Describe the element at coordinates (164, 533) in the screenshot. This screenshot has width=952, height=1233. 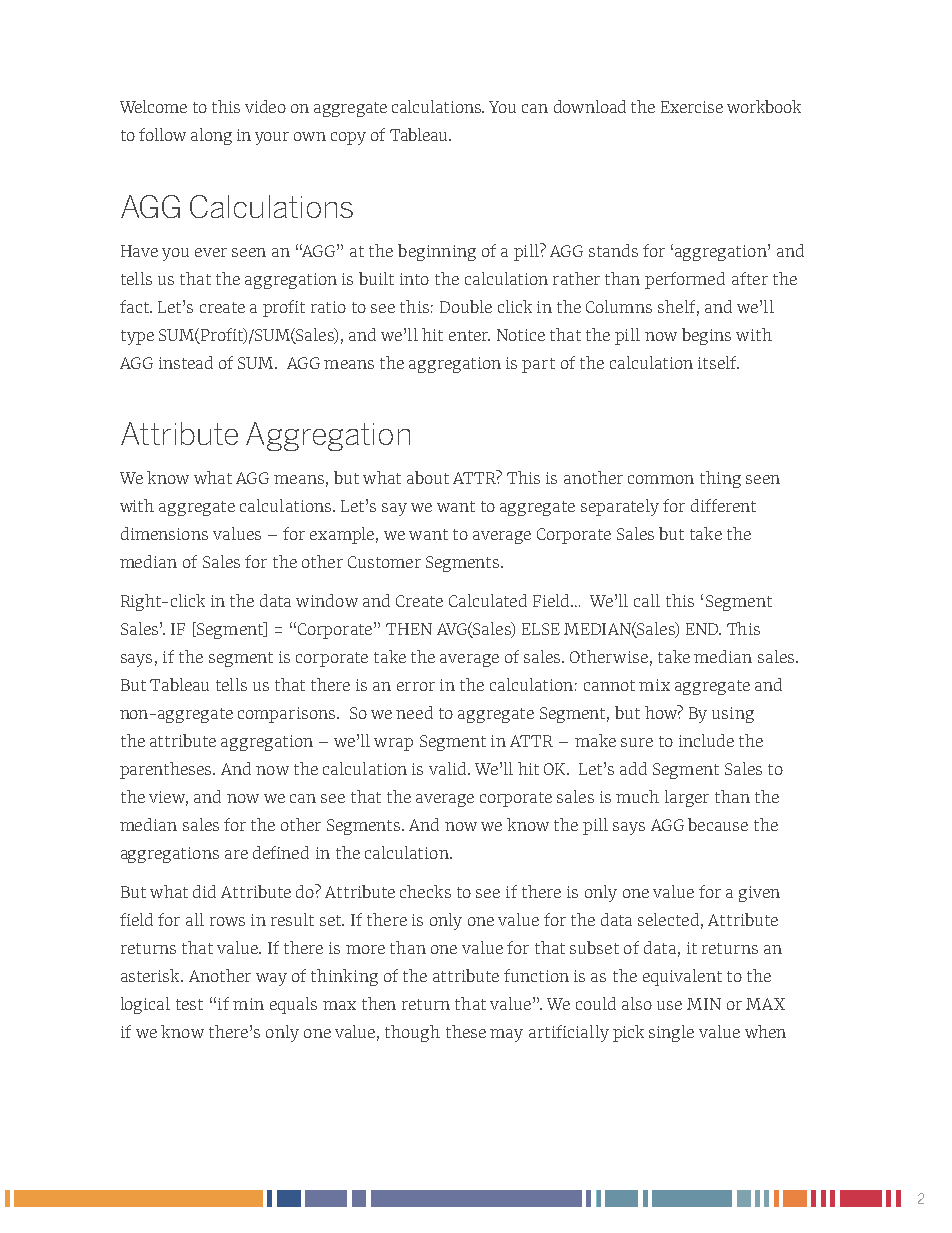
I see `dimensions` at that location.
